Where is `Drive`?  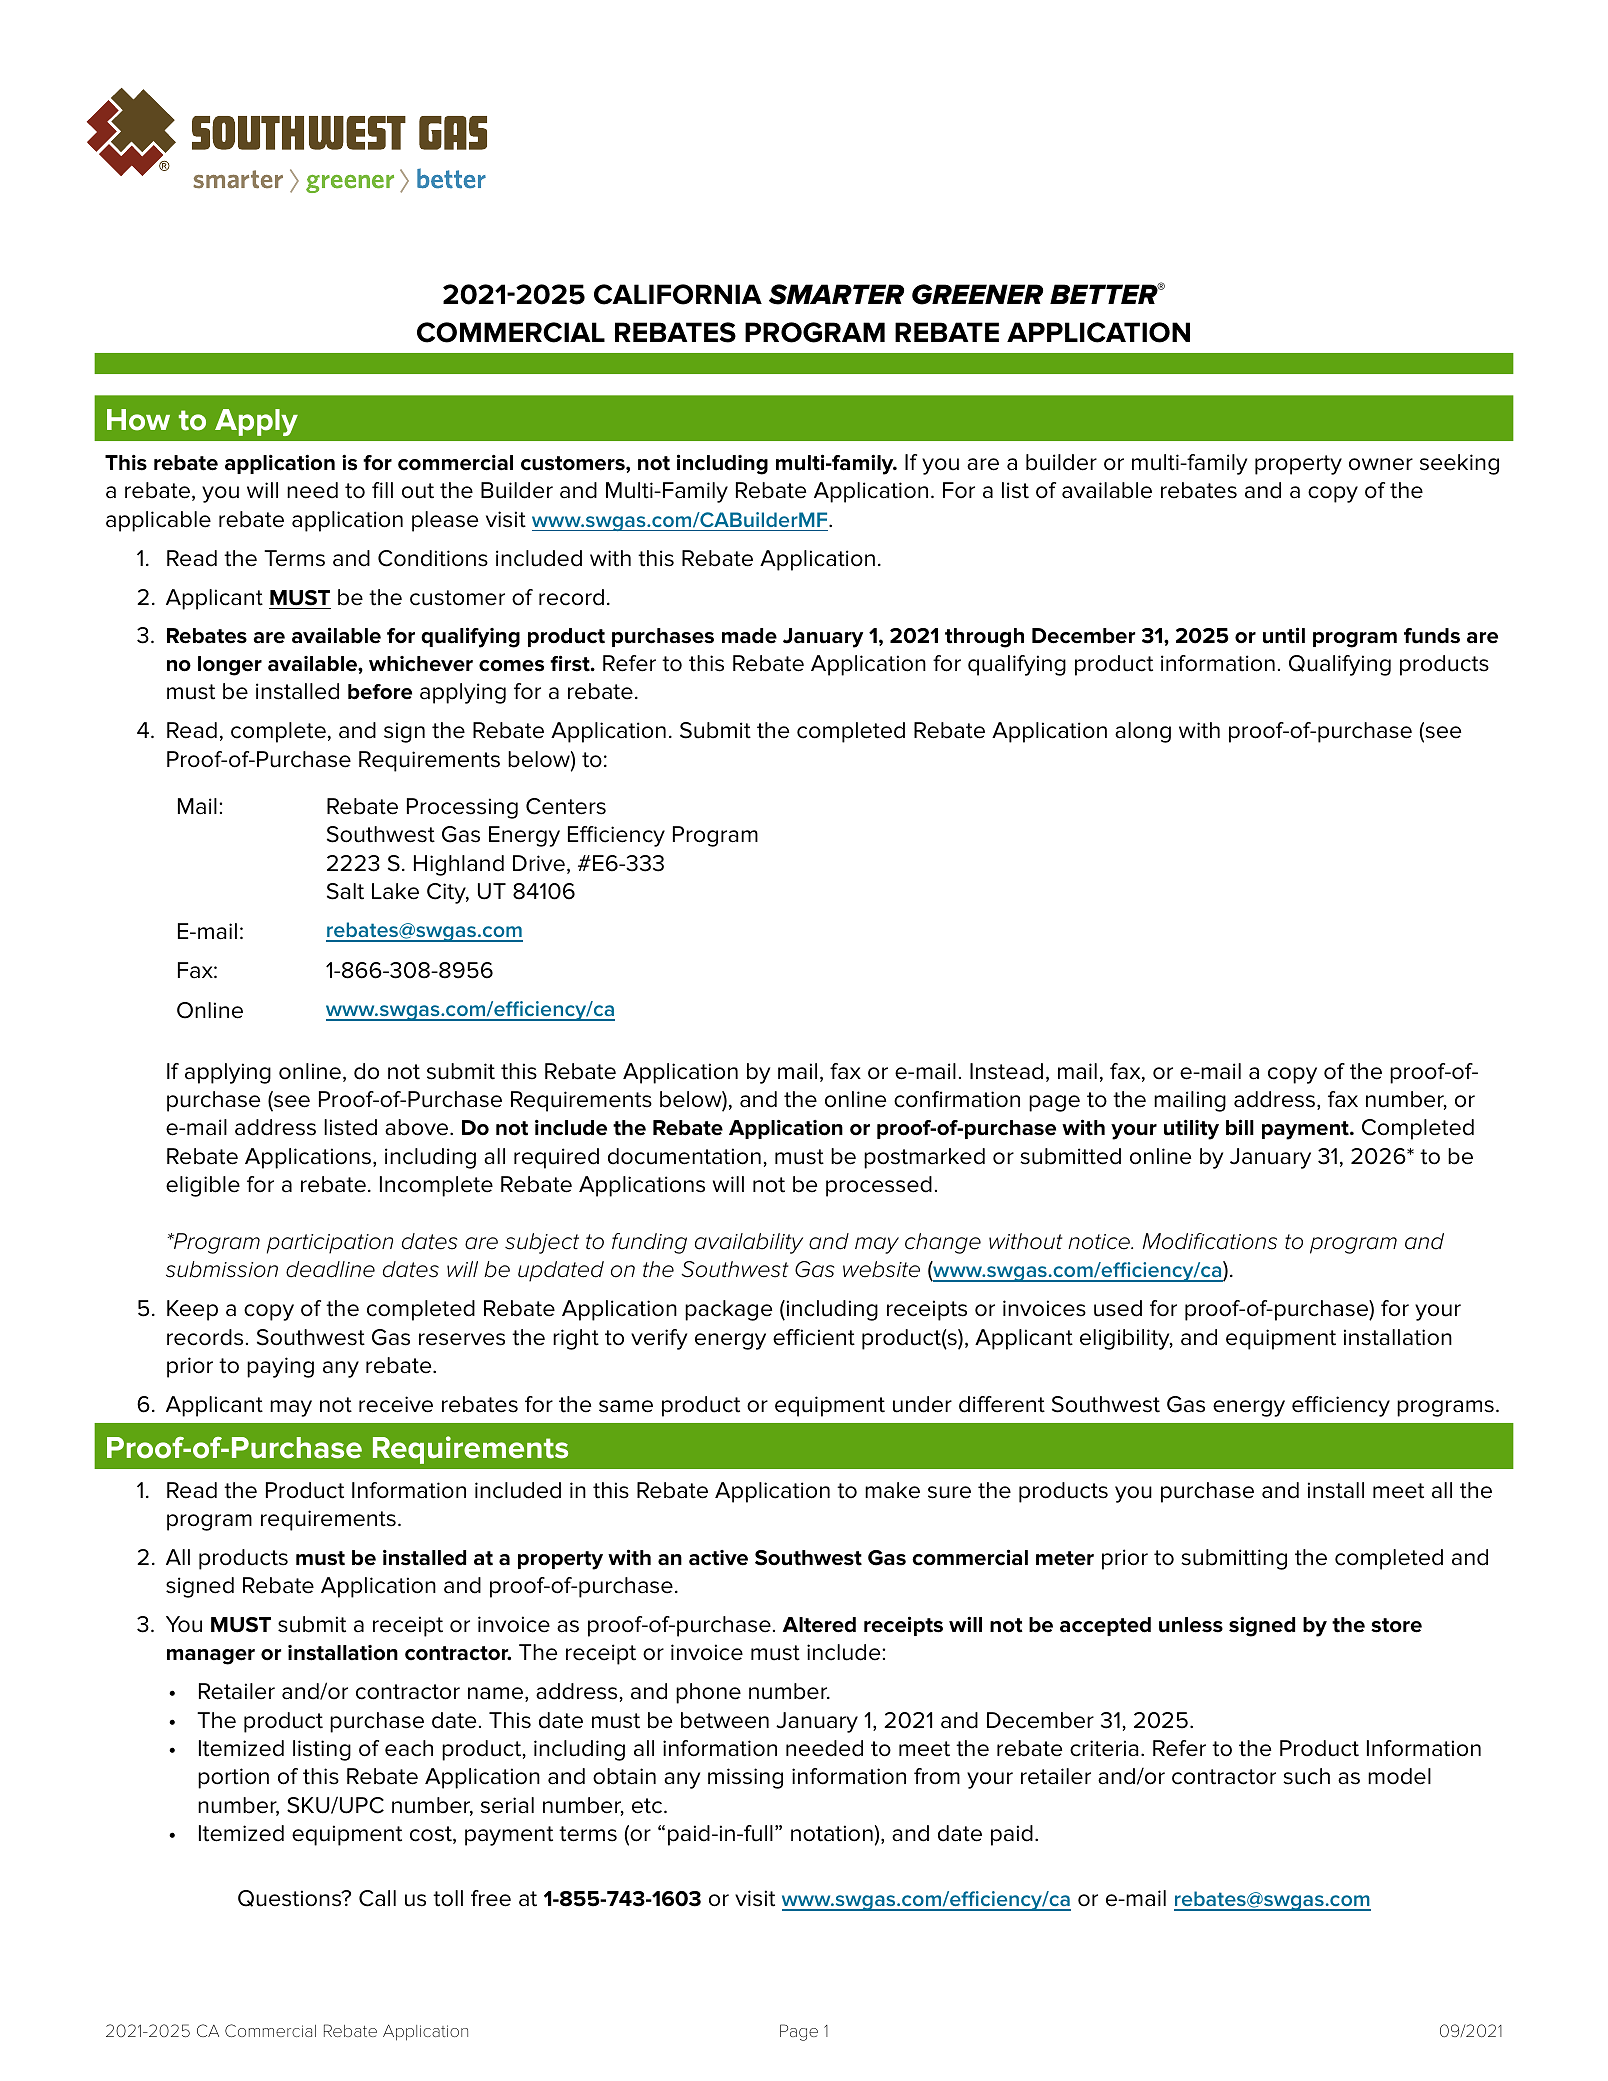
Drive is located at coordinates (539, 863).
